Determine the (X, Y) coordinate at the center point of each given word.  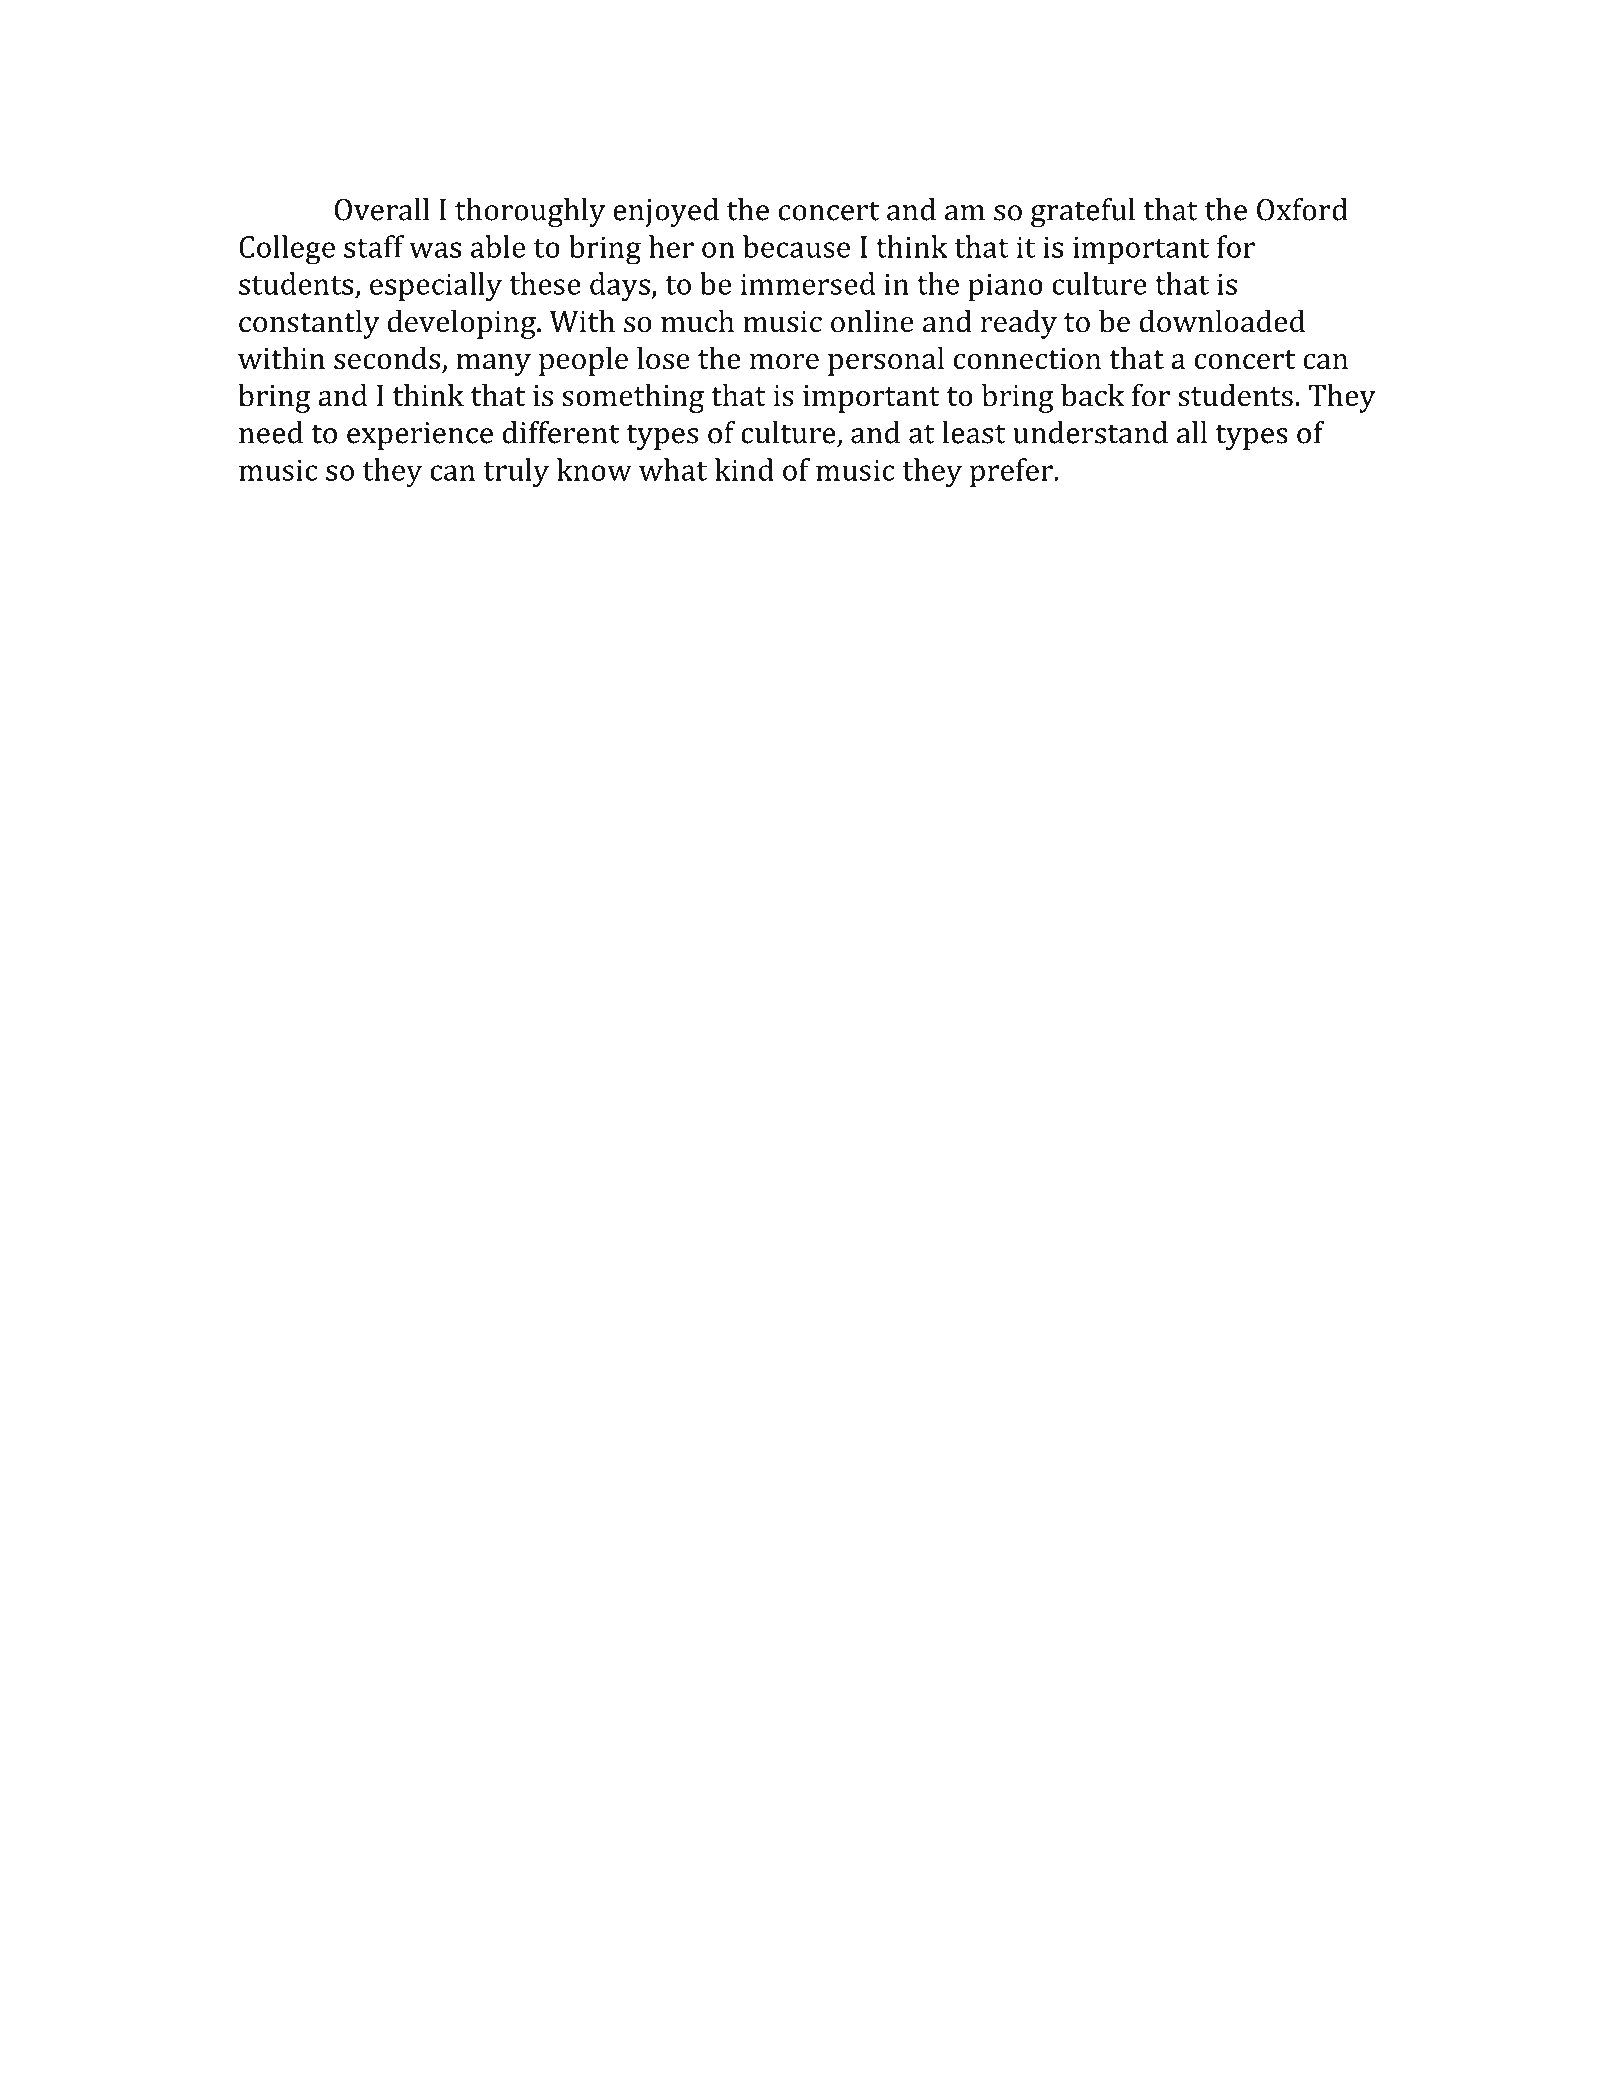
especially (436, 287)
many (493, 365)
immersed (808, 283)
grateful (1083, 212)
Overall (382, 209)
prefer (1012, 472)
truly (516, 473)
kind (744, 469)
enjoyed (666, 212)
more (784, 362)
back (1093, 395)
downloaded (1222, 321)
